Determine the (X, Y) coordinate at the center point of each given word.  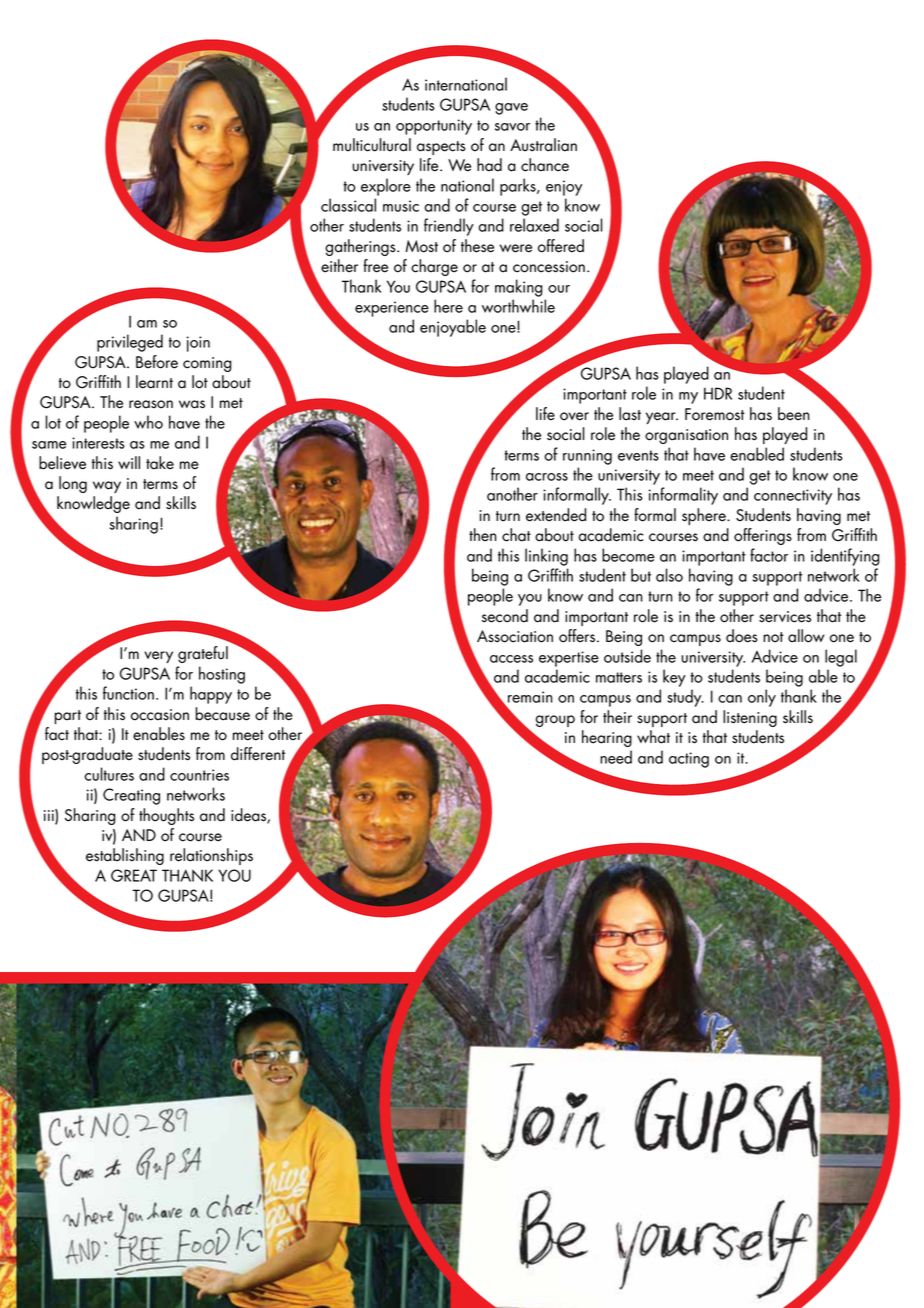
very (158, 657)
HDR (718, 393)
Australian (543, 145)
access (511, 659)
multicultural (372, 145)
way (107, 487)
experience (392, 309)
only (762, 698)
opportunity (434, 127)
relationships (211, 856)
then (483, 535)
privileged (130, 343)
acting (689, 760)
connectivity (793, 497)
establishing (125, 856)
